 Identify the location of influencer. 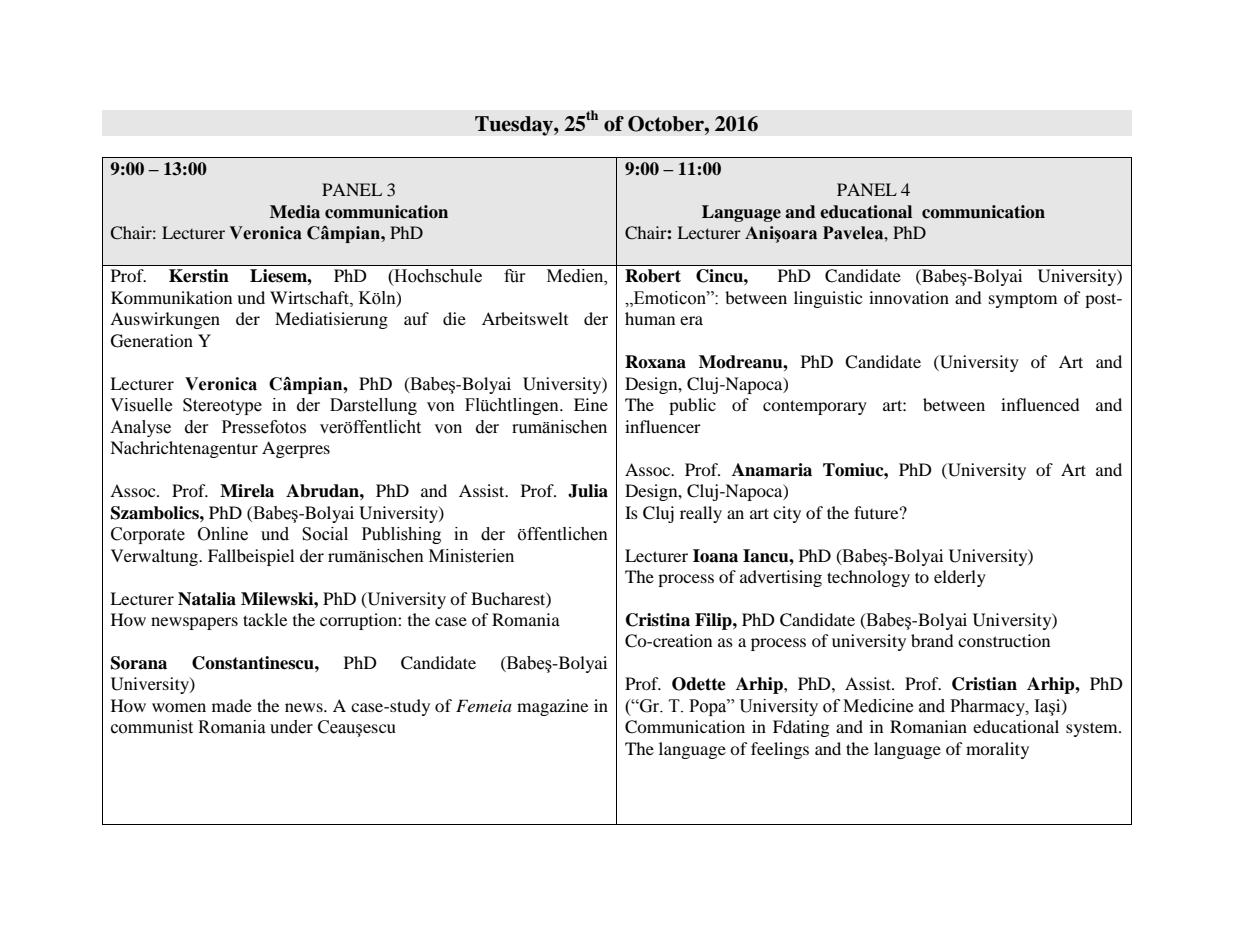
(663, 426).
